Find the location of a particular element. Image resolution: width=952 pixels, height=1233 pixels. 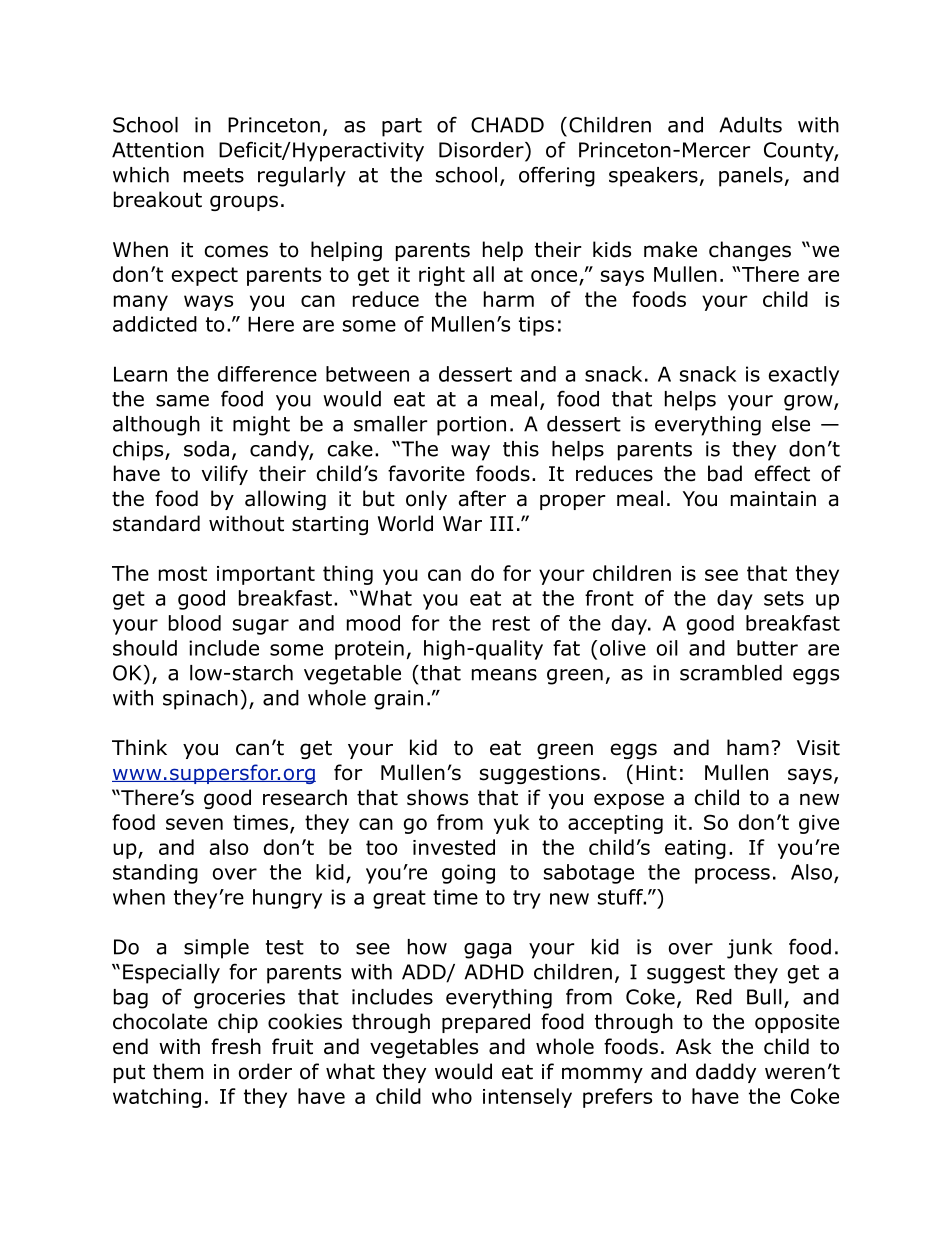

meets is located at coordinates (214, 175).
